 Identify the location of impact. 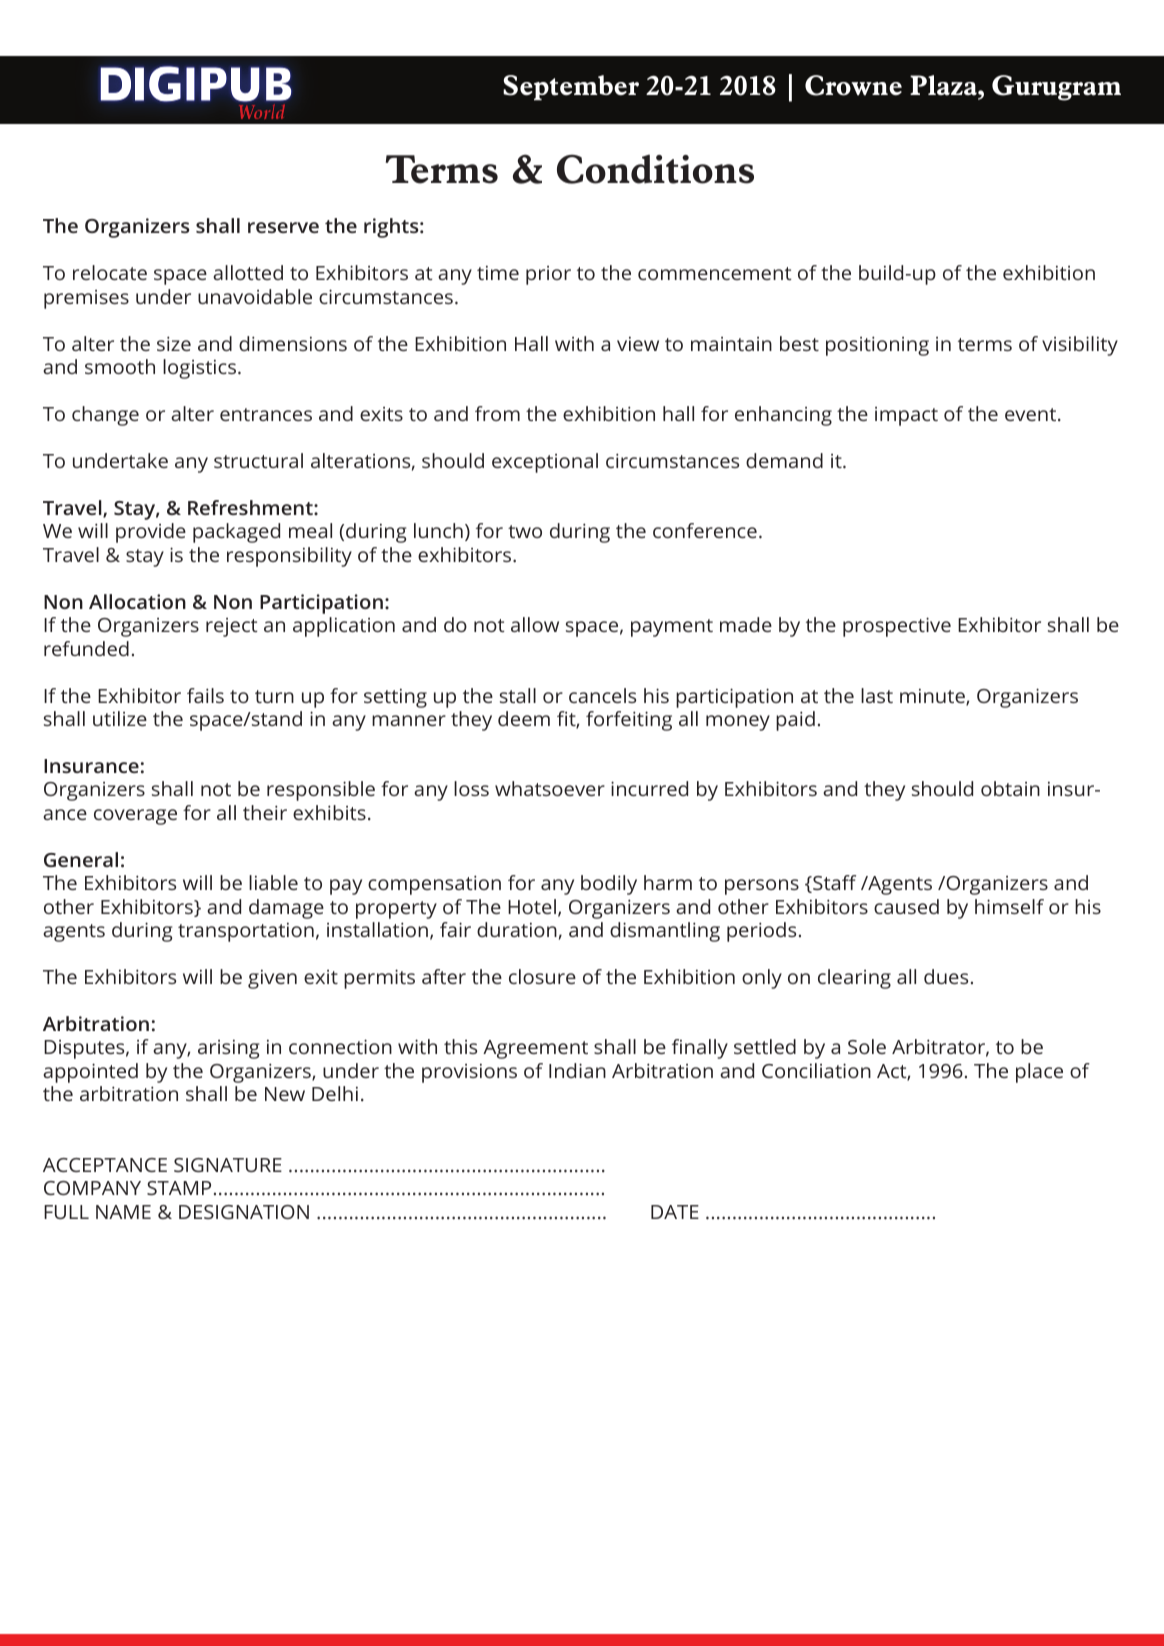
(906, 416).
